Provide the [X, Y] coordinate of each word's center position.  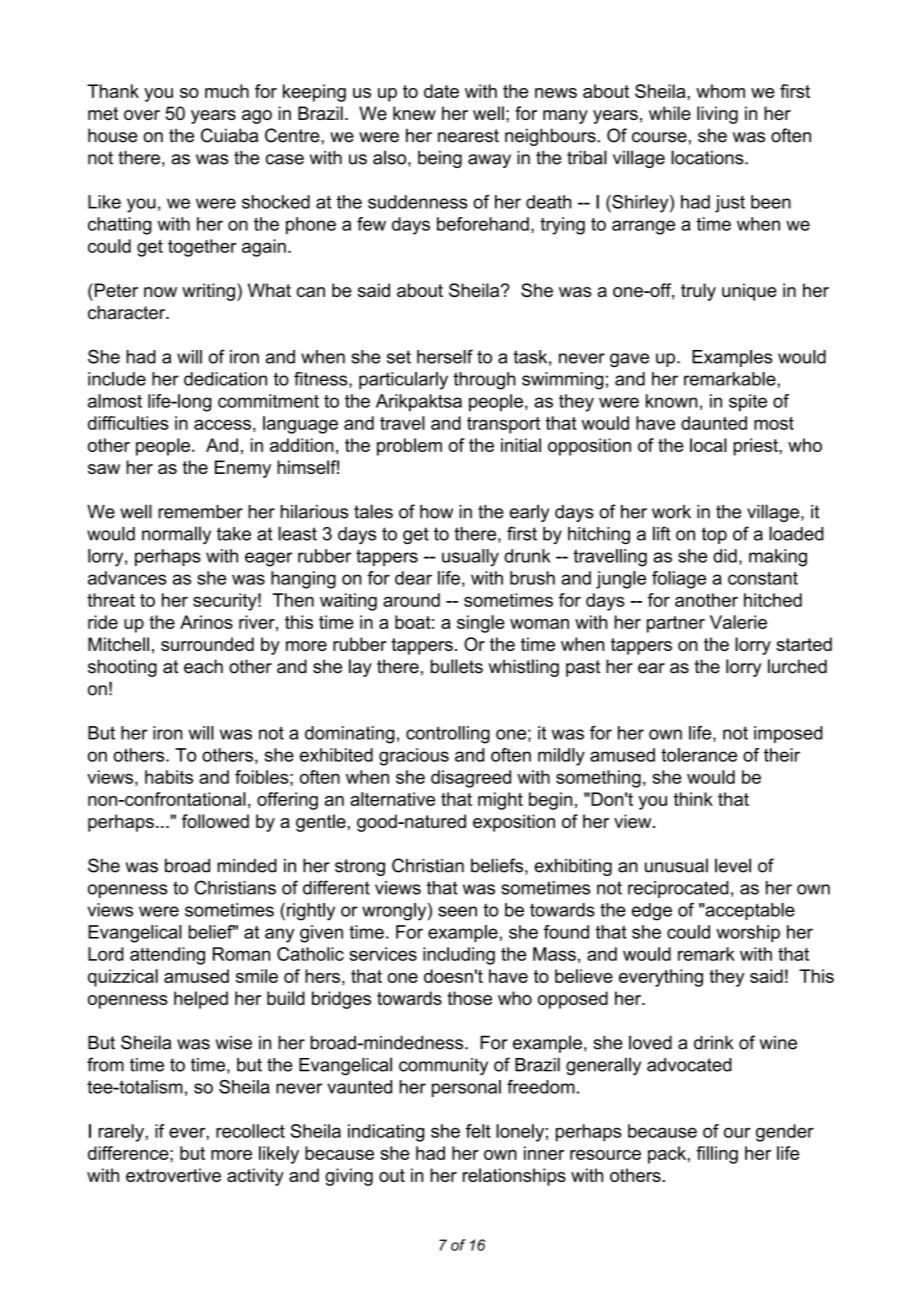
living [717, 115]
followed [215, 821]
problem [409, 447]
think [693, 799]
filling [717, 1155]
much [227, 91]
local [708, 445]
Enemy [243, 469]
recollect [250, 1131]
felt [478, 1131]
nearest [468, 136]
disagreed [471, 779]
